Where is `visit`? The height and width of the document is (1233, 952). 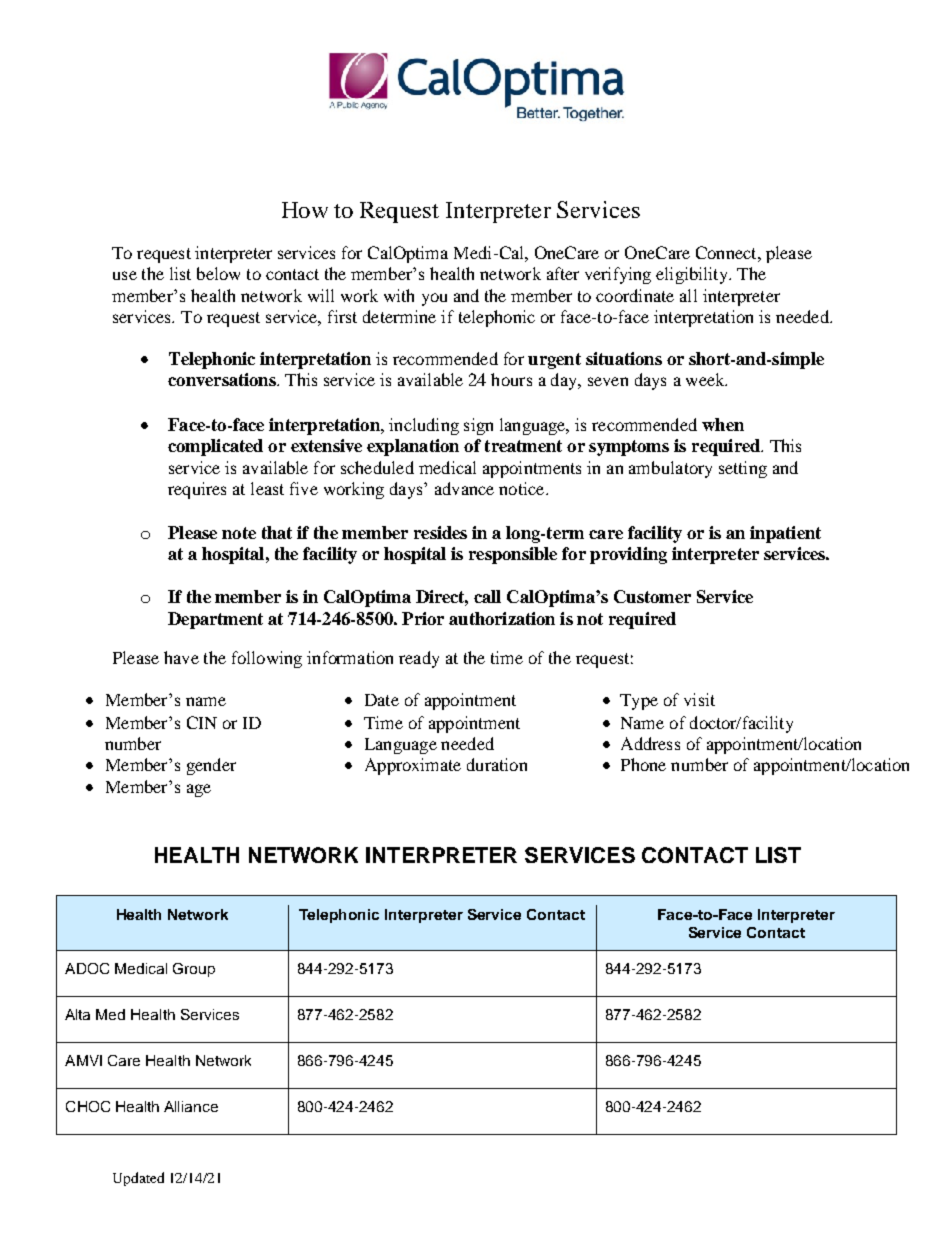 visit is located at coordinates (699, 699).
